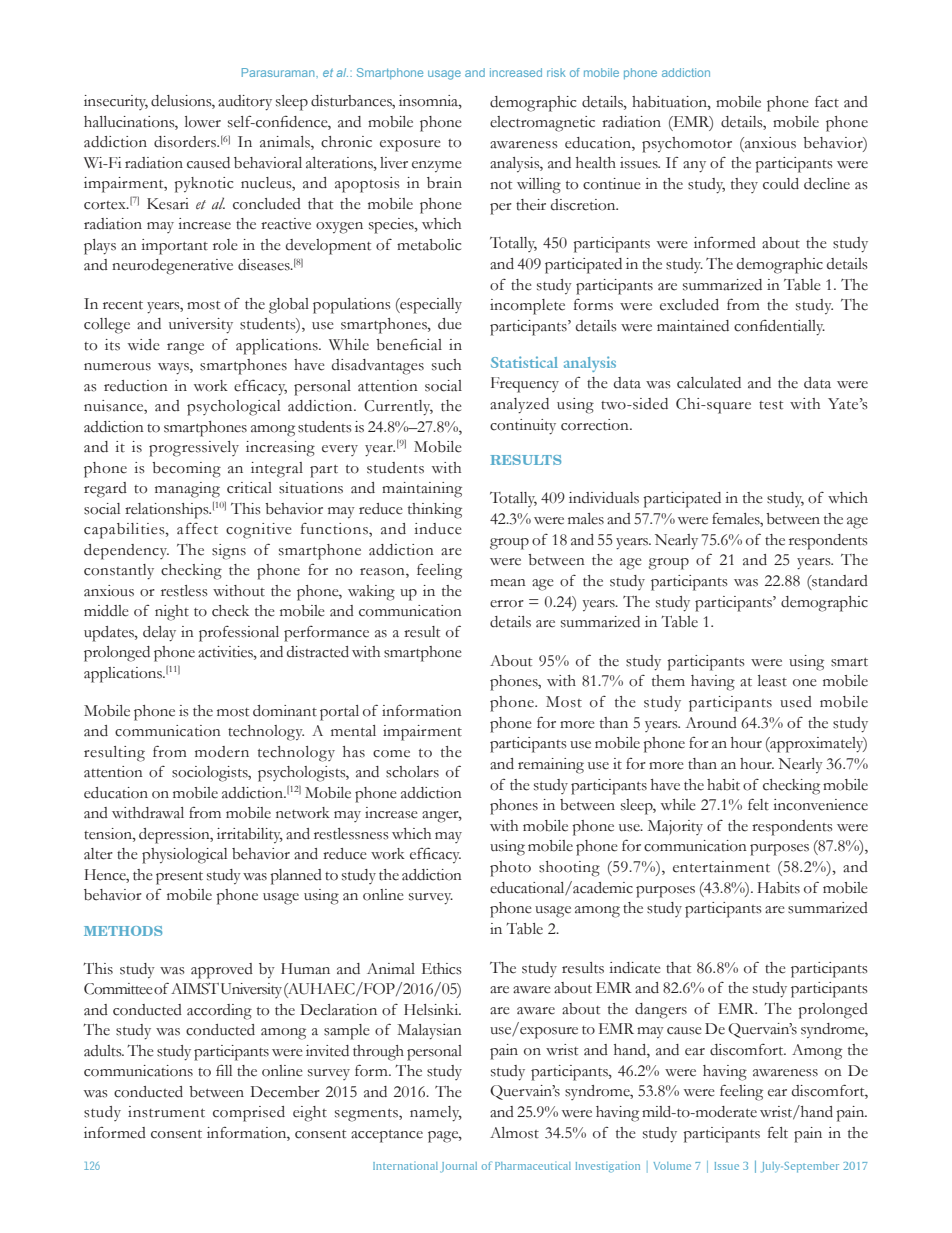  What do you see at coordinates (185, 349) in the page?
I see `range` at bounding box center [185, 349].
